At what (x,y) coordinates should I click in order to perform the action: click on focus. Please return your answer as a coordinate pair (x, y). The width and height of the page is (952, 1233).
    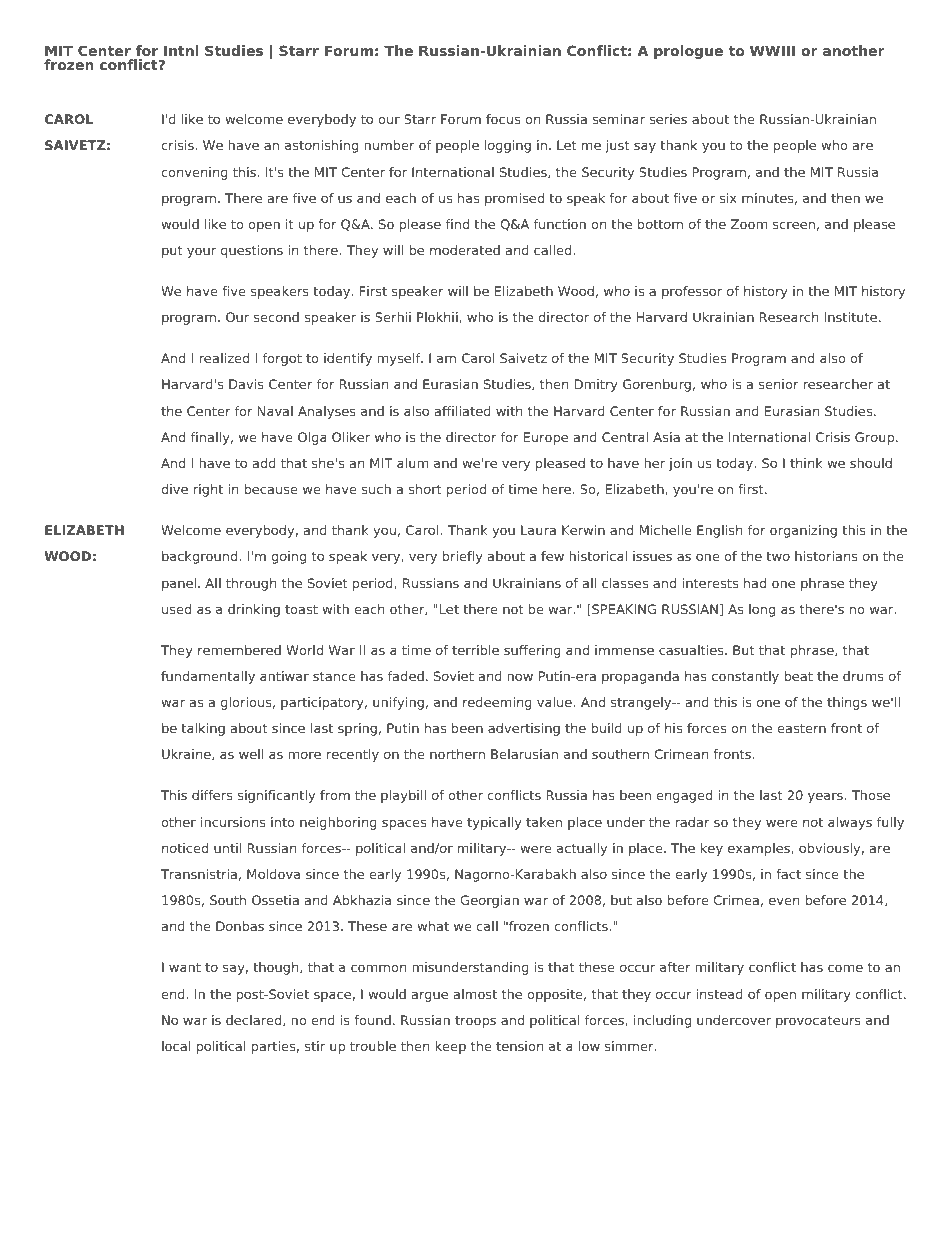
    Looking at the image, I should click on (503, 119).
